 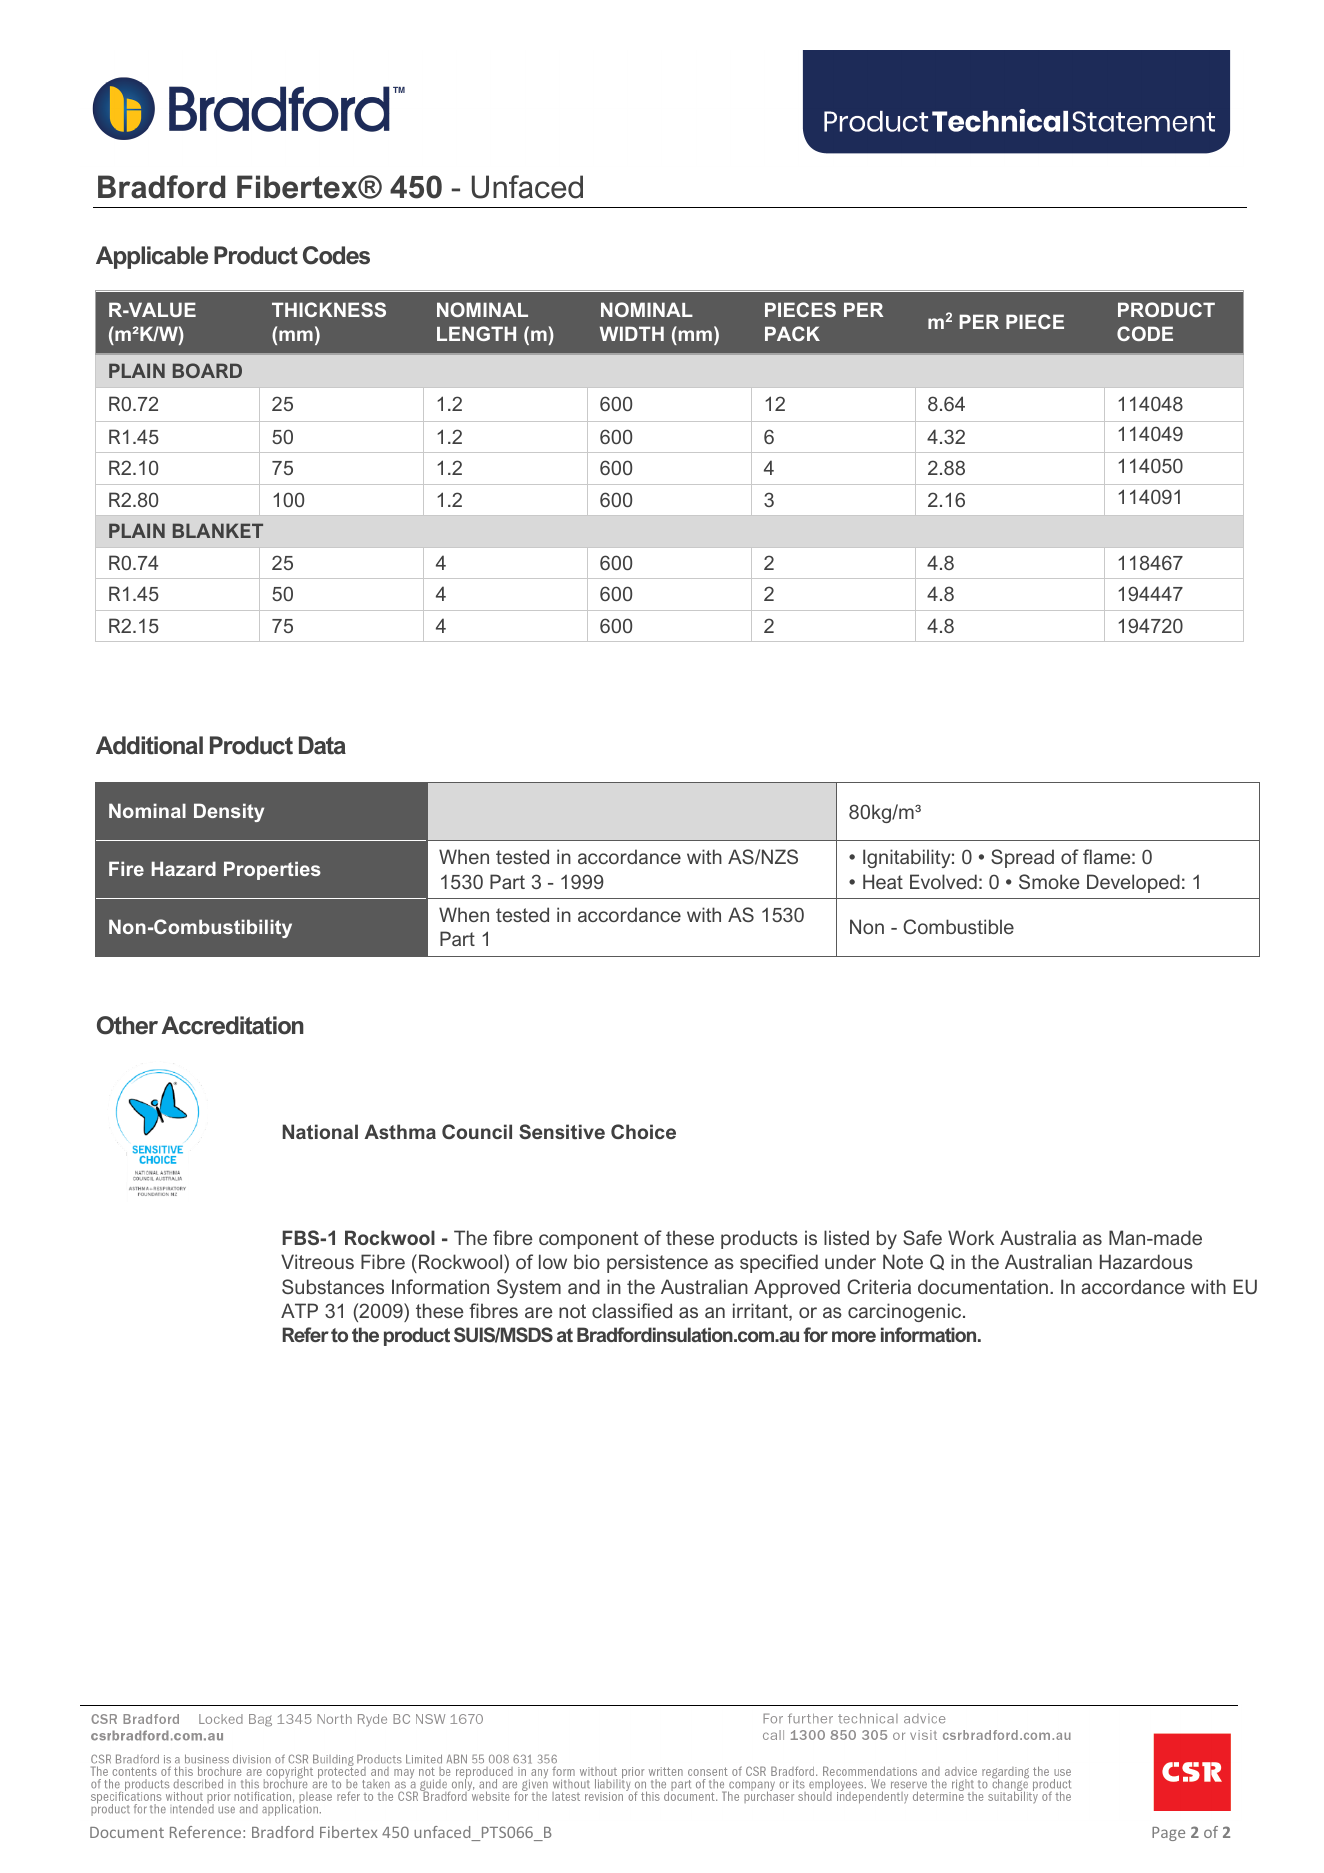 What do you see at coordinates (632, 333) in the page?
I see `WIDTH` at bounding box center [632, 333].
